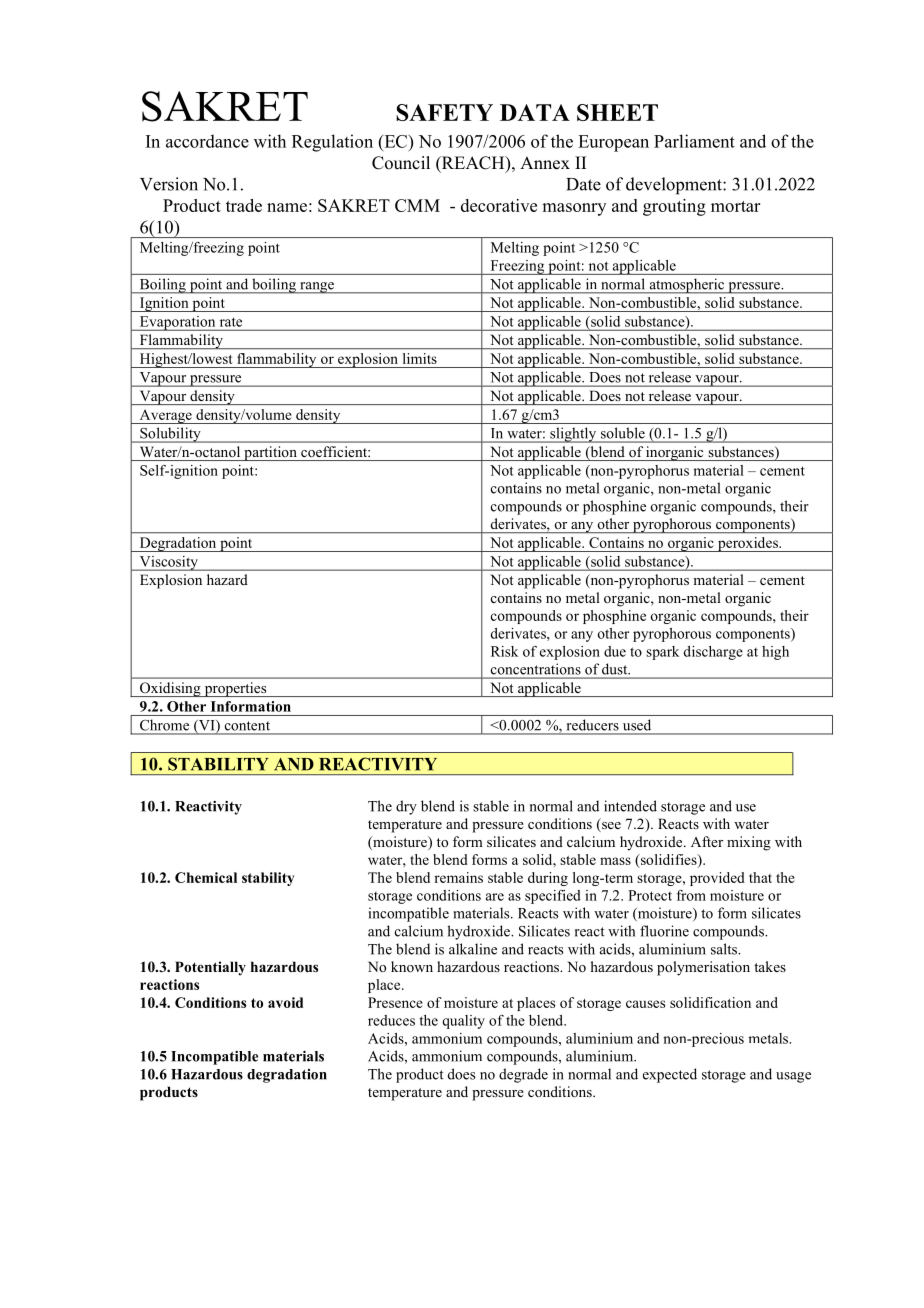 The height and width of the image is (1308, 924). What do you see at coordinates (670, 1075) in the image?
I see `expected` at bounding box center [670, 1075].
